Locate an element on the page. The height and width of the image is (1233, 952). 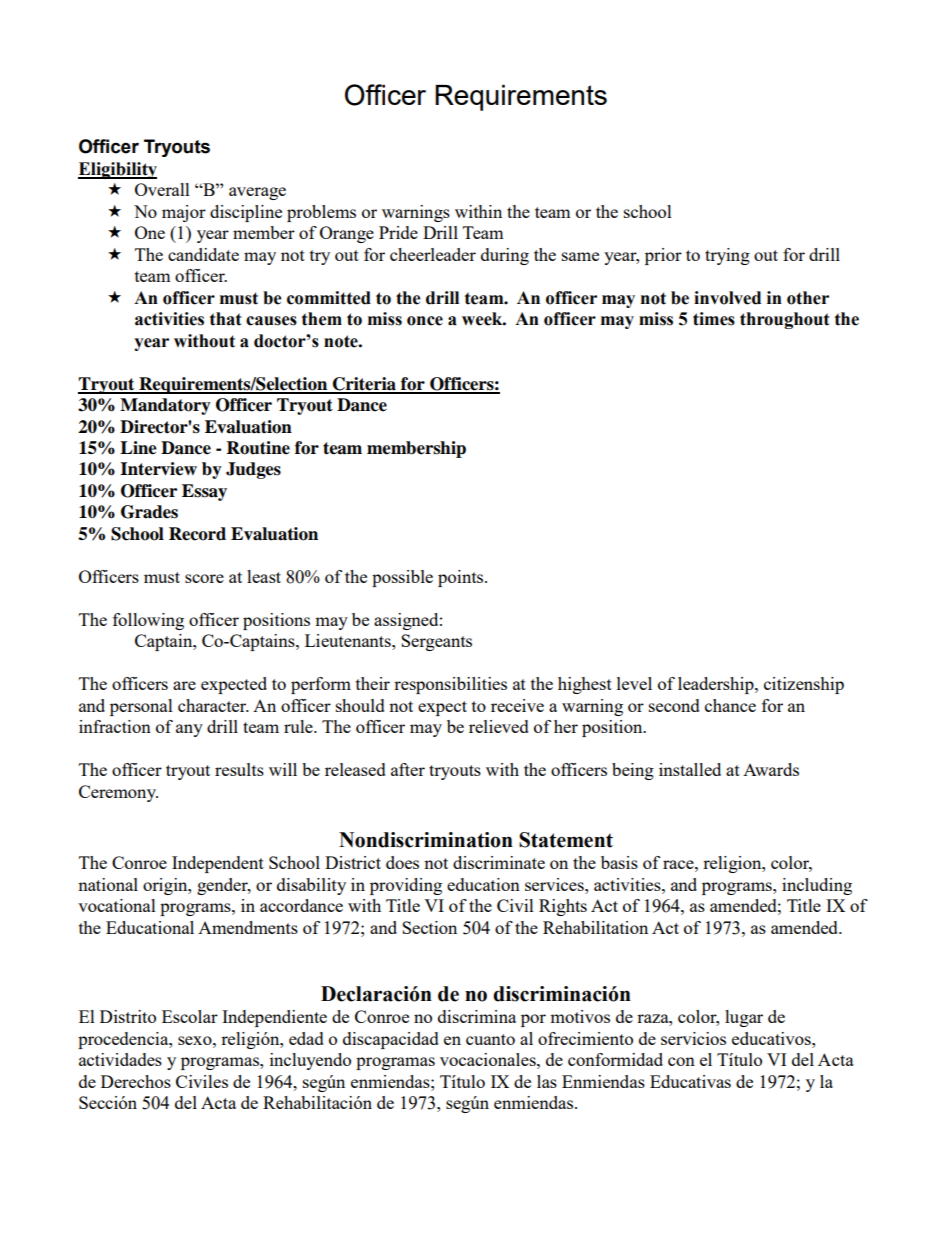
trying is located at coordinates (727, 256).
